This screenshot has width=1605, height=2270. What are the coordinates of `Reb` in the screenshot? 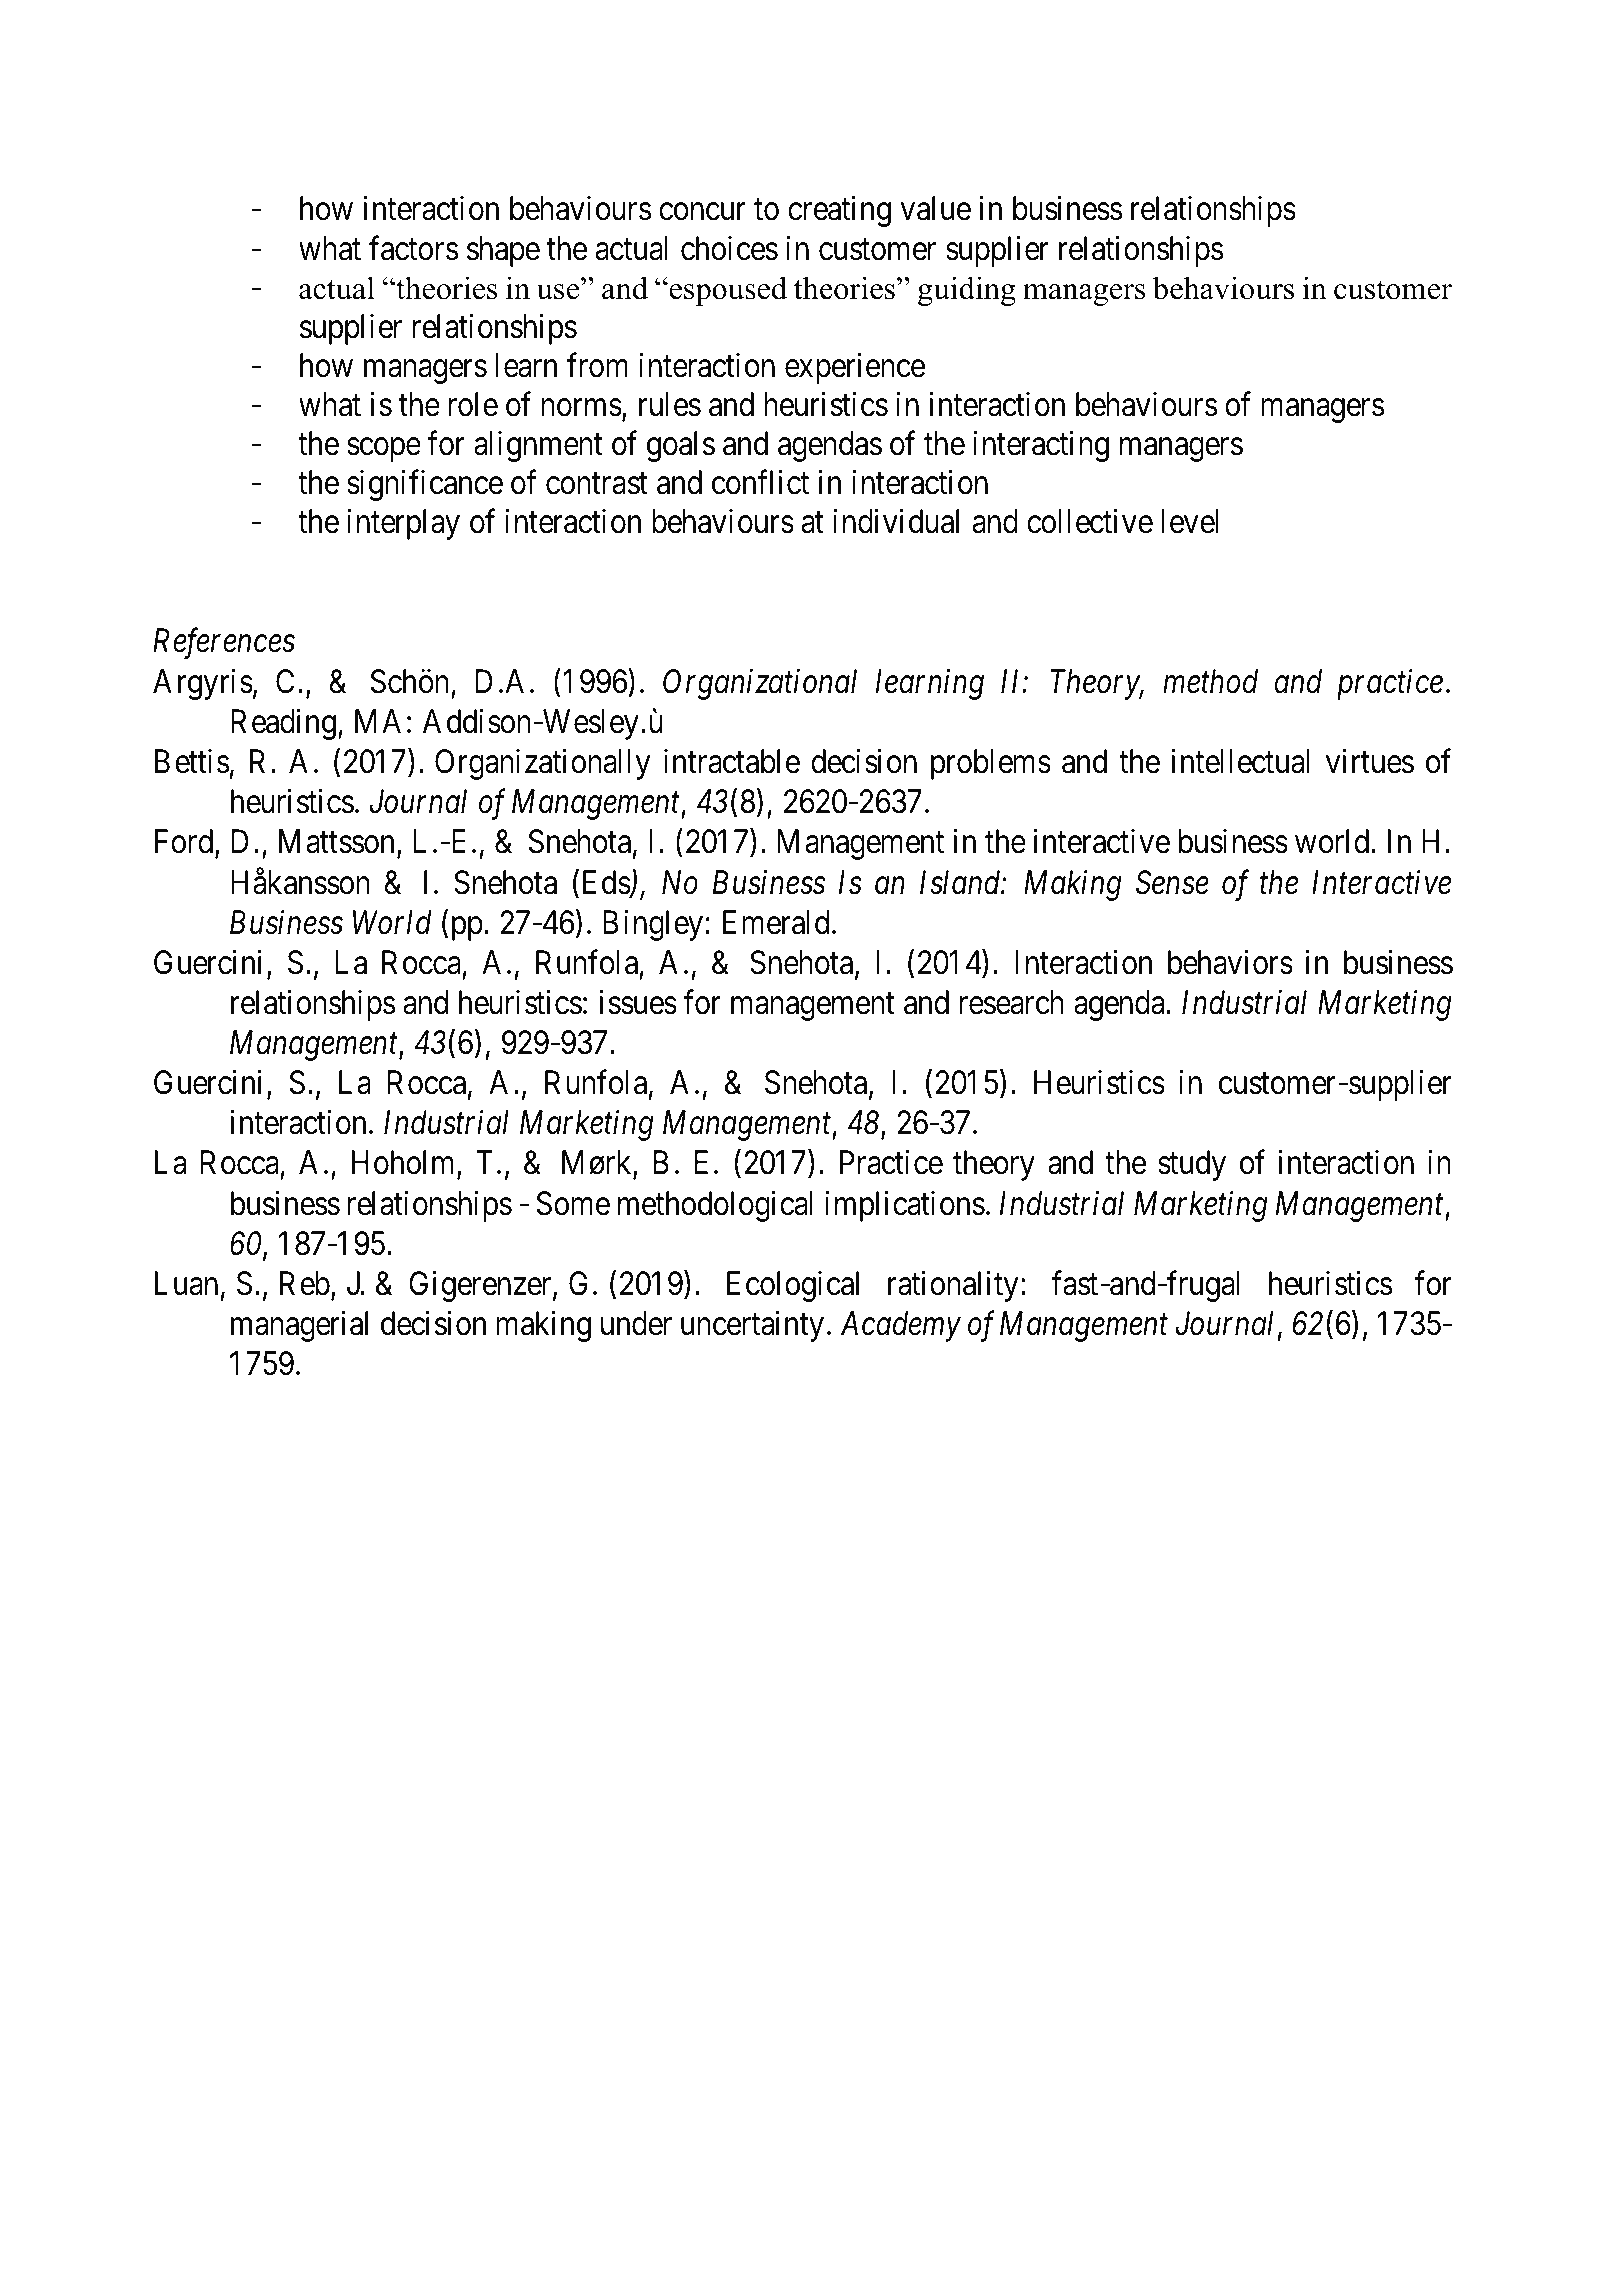 It's located at (305, 1283).
